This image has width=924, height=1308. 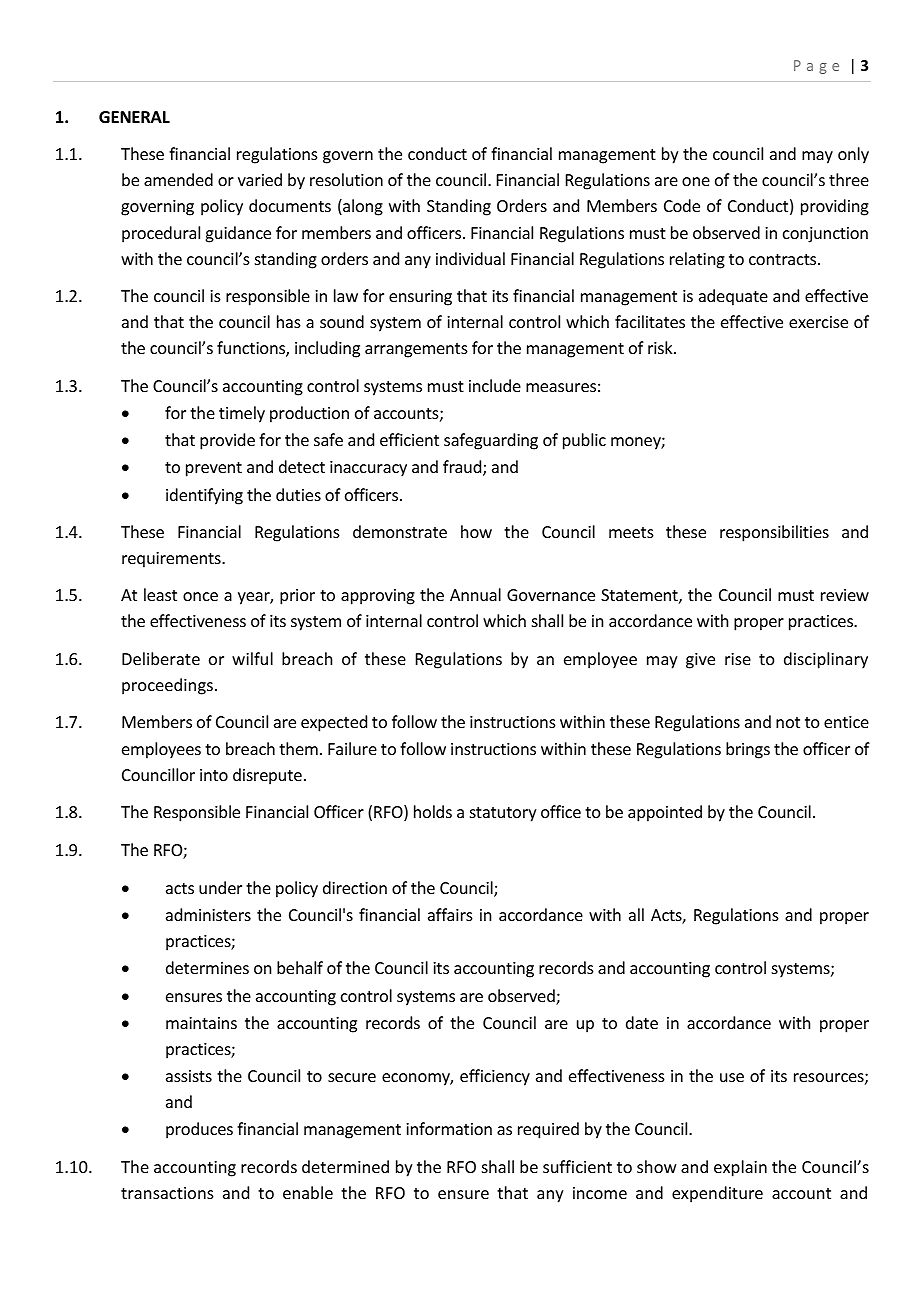 I want to click on responsibilities, so click(x=774, y=533).
